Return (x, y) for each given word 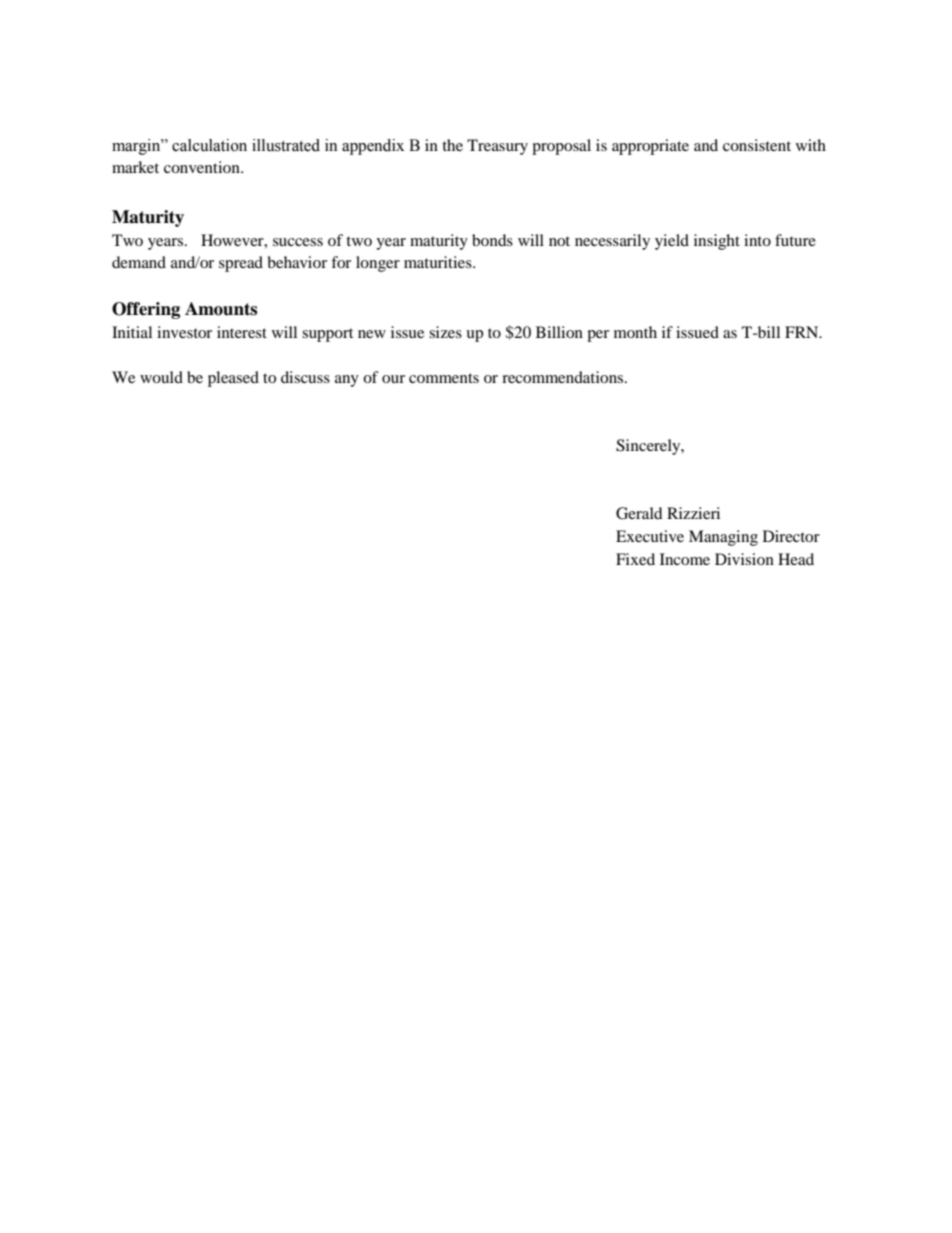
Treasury (497, 147)
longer (378, 264)
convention (203, 167)
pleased (233, 379)
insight (717, 242)
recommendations (564, 377)
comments (444, 378)
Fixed (635, 559)
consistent (757, 145)
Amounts (221, 309)
